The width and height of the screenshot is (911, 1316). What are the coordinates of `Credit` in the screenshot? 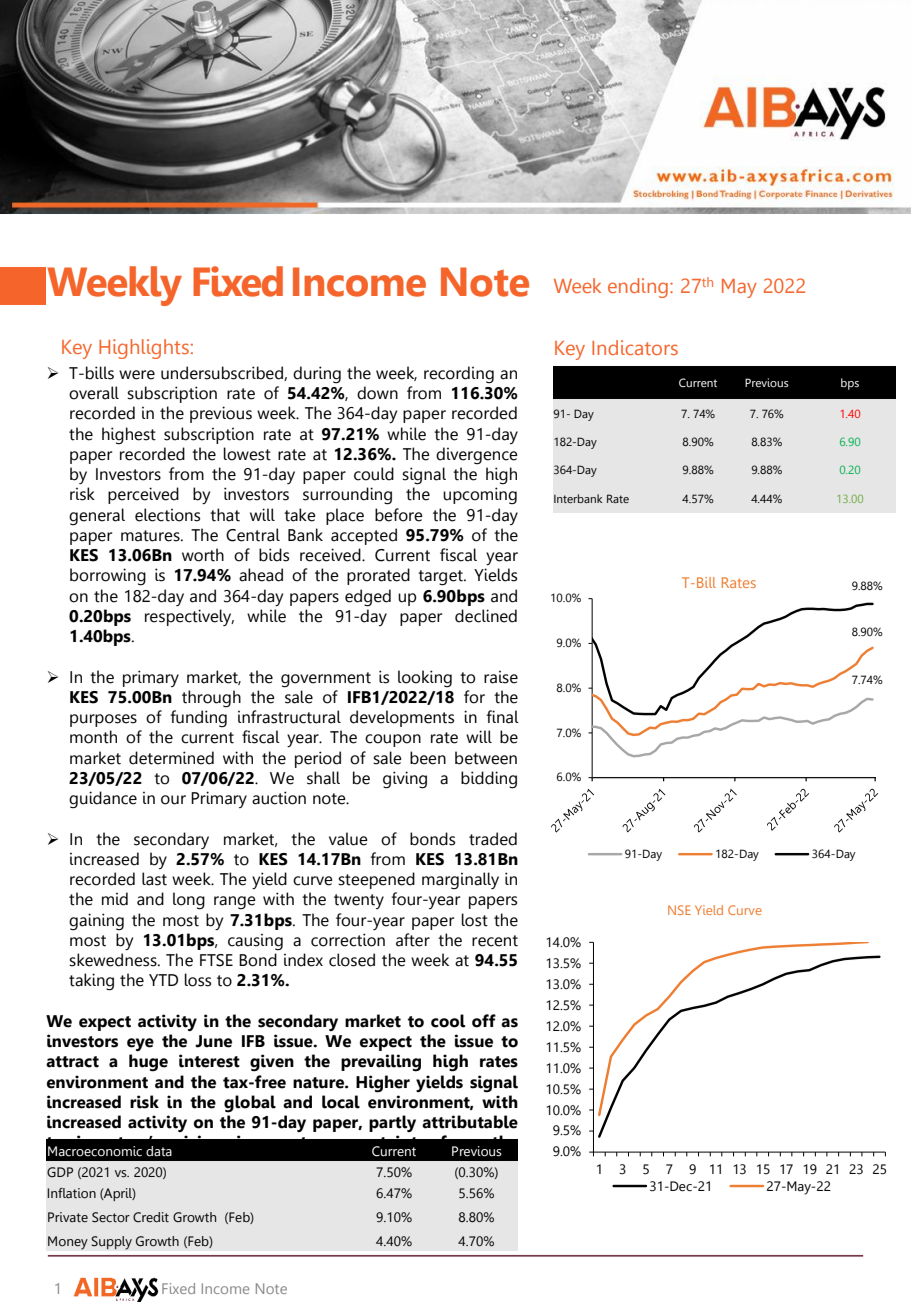 It's located at (151, 1217).
